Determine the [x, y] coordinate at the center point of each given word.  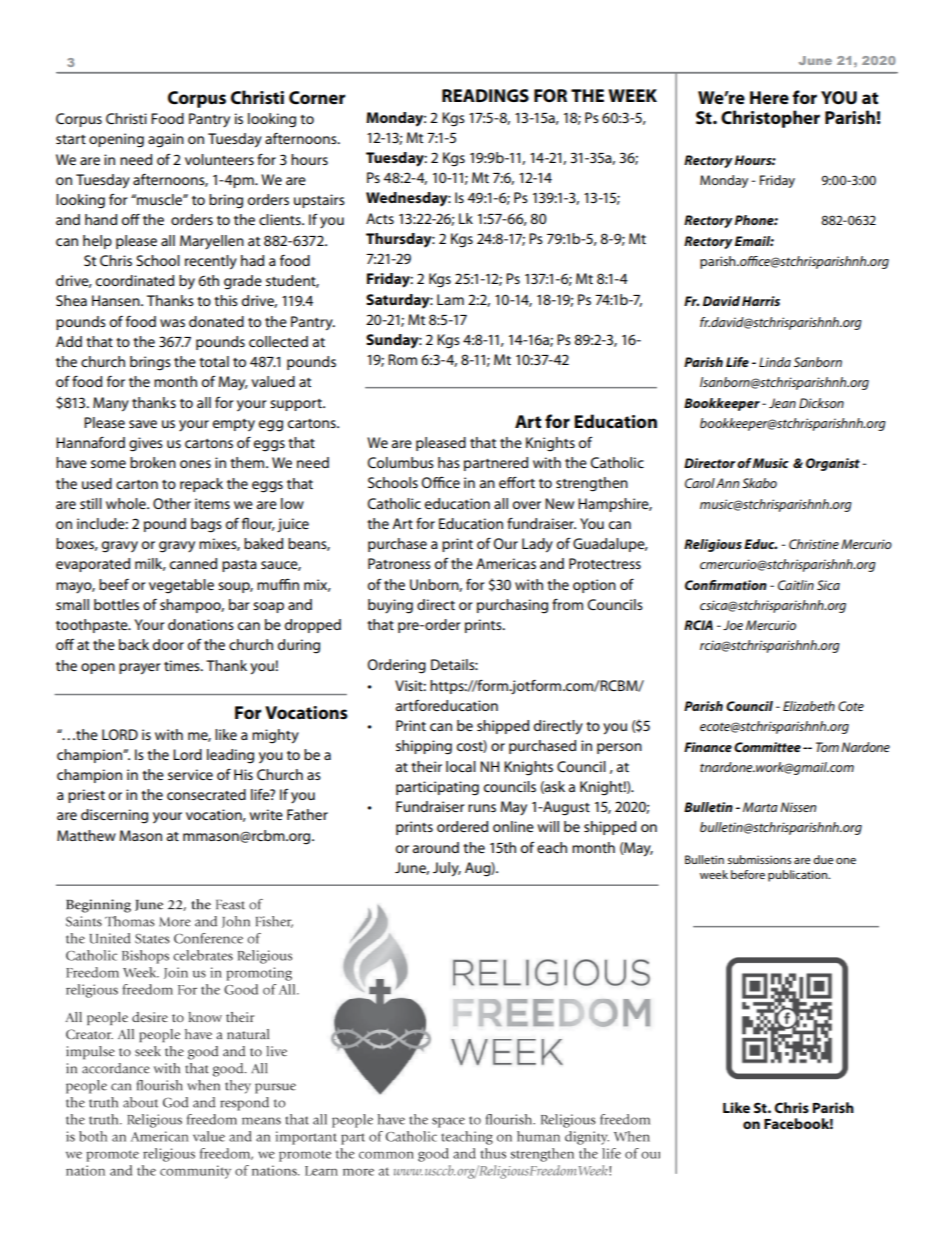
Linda [775, 362]
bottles [116, 604]
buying [390, 606]
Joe [733, 625]
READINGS [485, 96]
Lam [450, 299]
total [214, 361]
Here [769, 97]
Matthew [86, 835]
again [166, 140]
